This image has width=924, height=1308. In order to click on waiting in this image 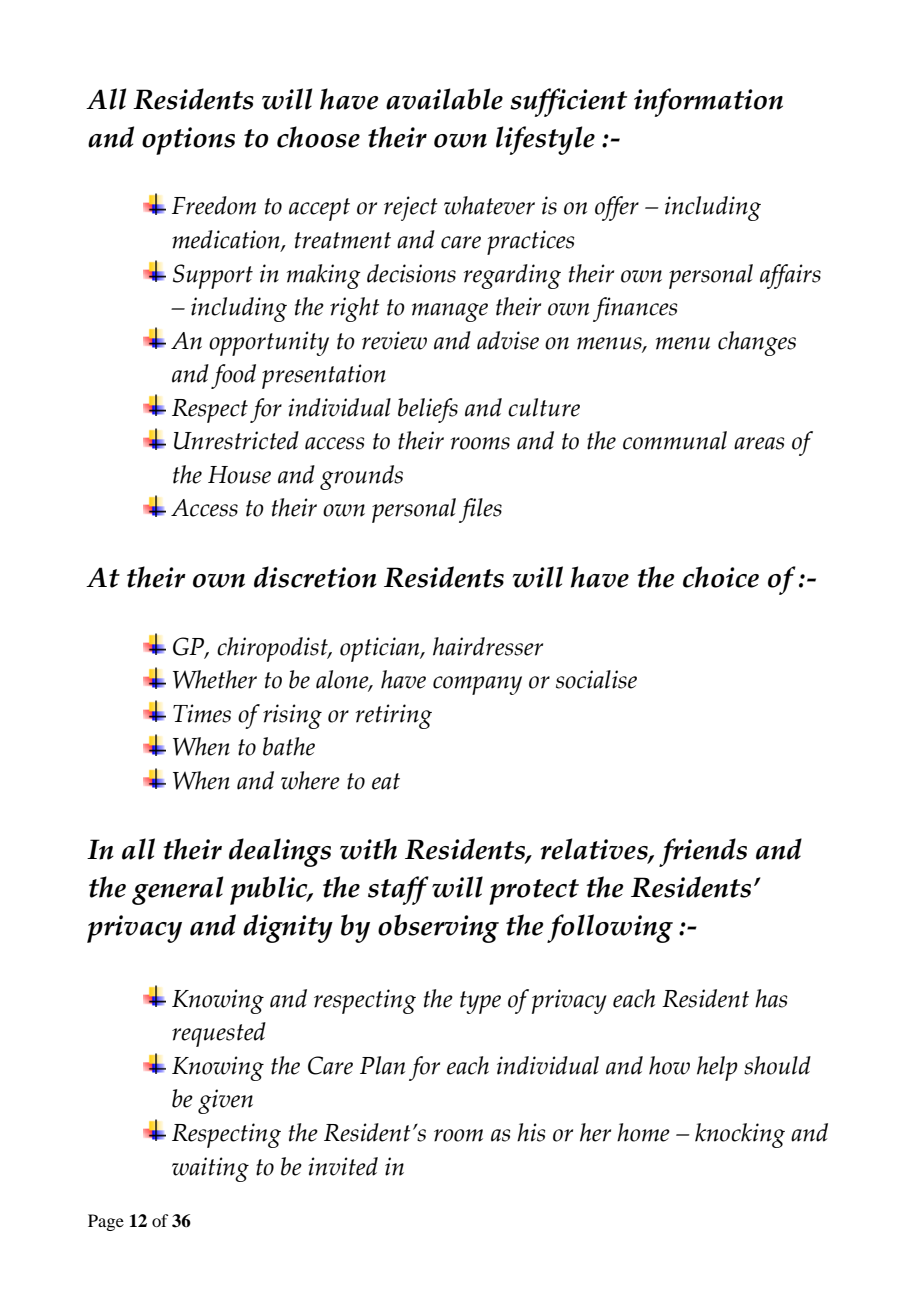, I will do `click(210, 1169)`.
